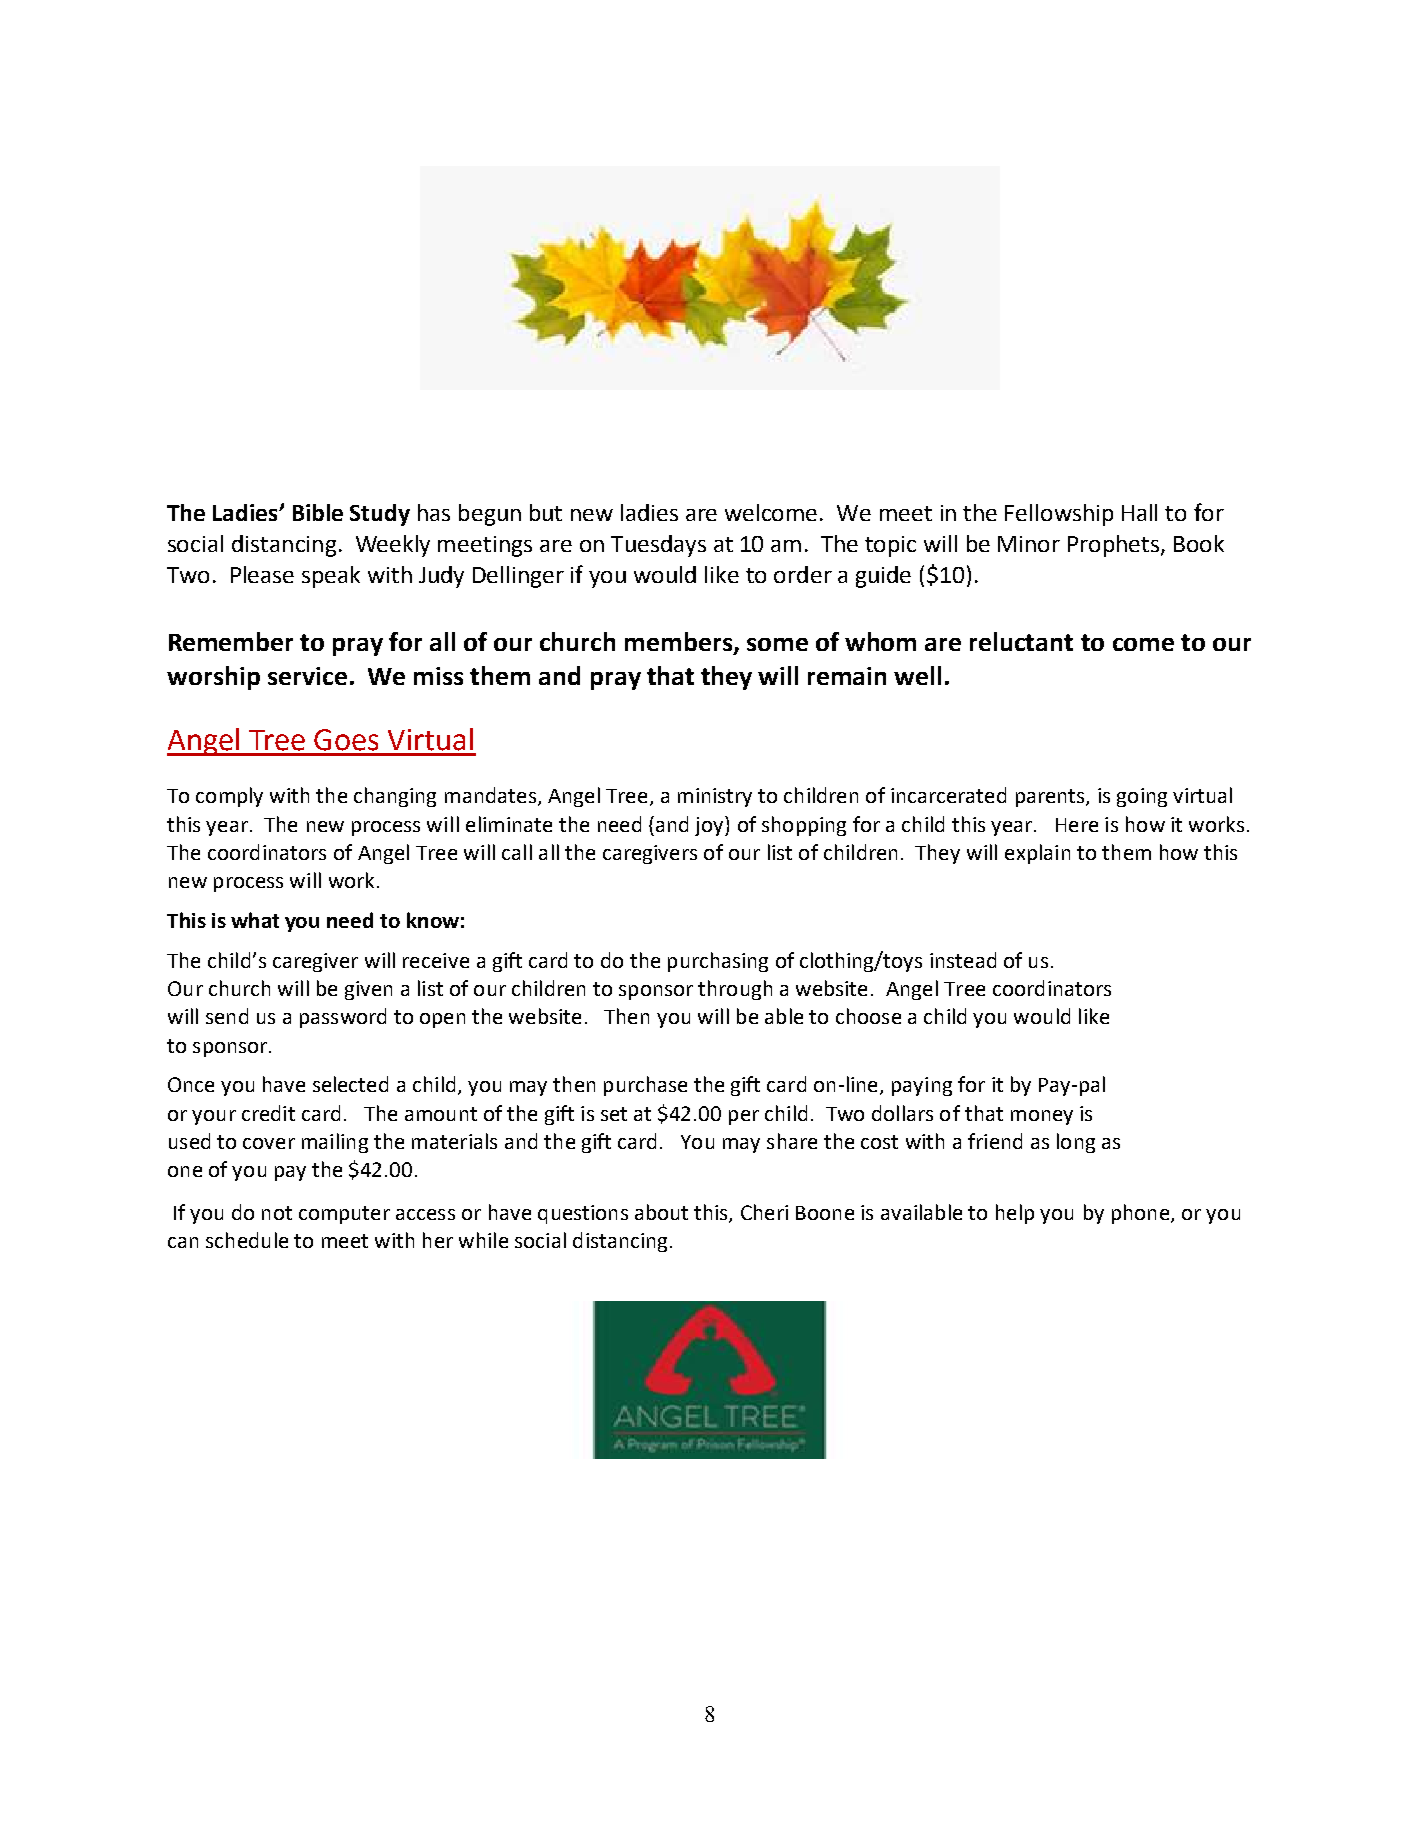 This document has height=1837, width=1420. I want to click on not, so click(277, 1213).
